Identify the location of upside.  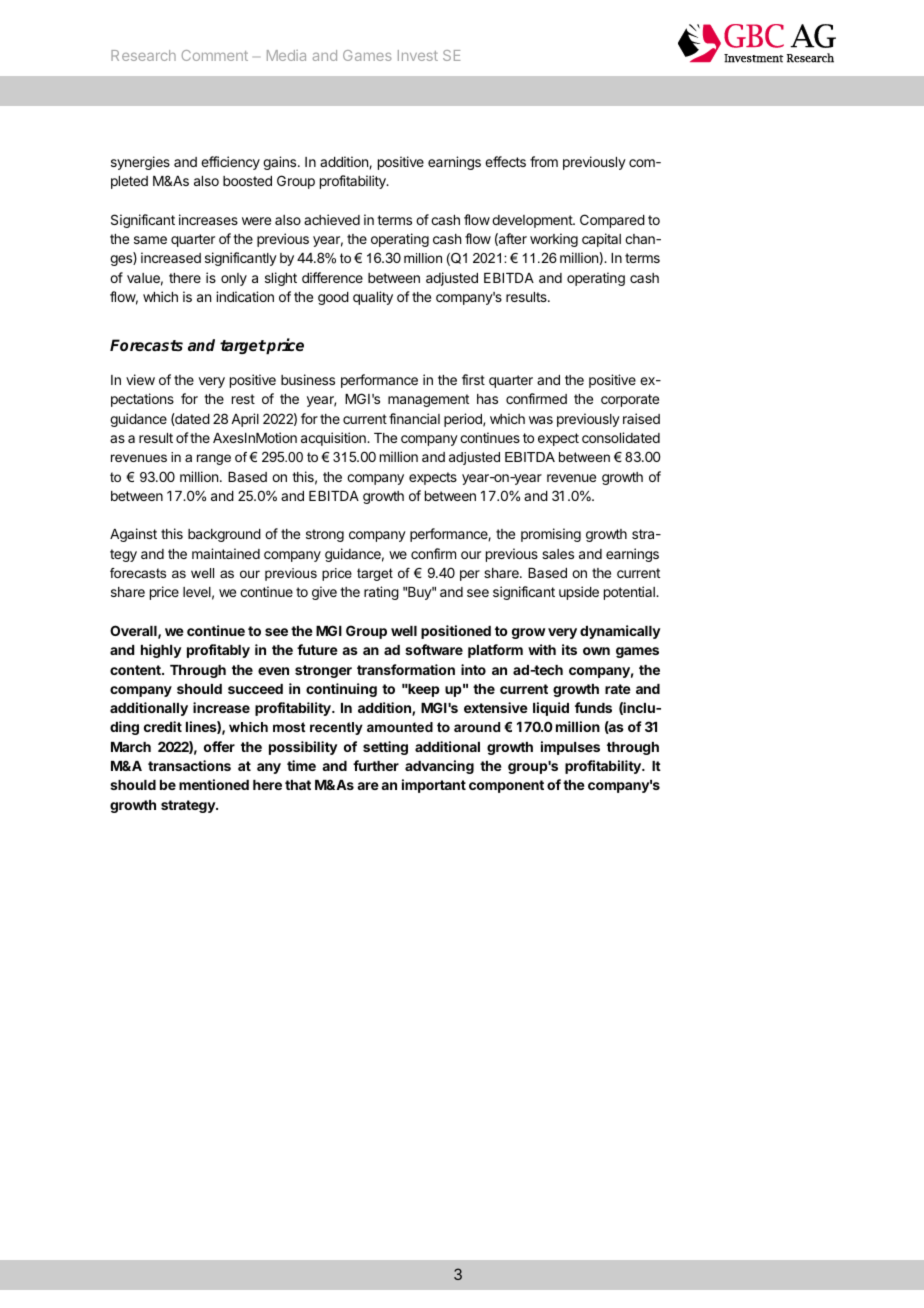
(579, 593).
